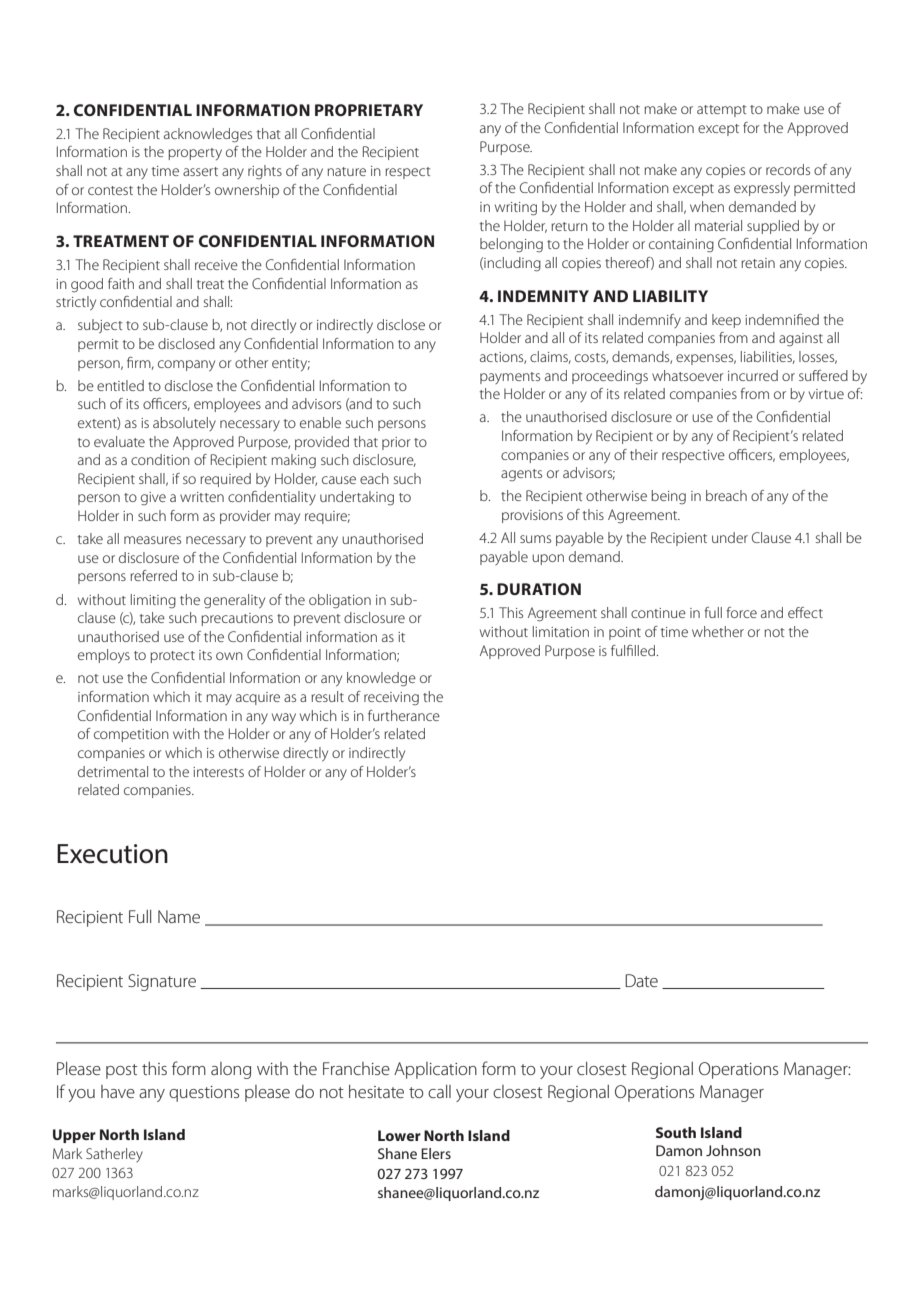  What do you see at coordinates (396, 443) in the document?
I see `prior` at bounding box center [396, 443].
